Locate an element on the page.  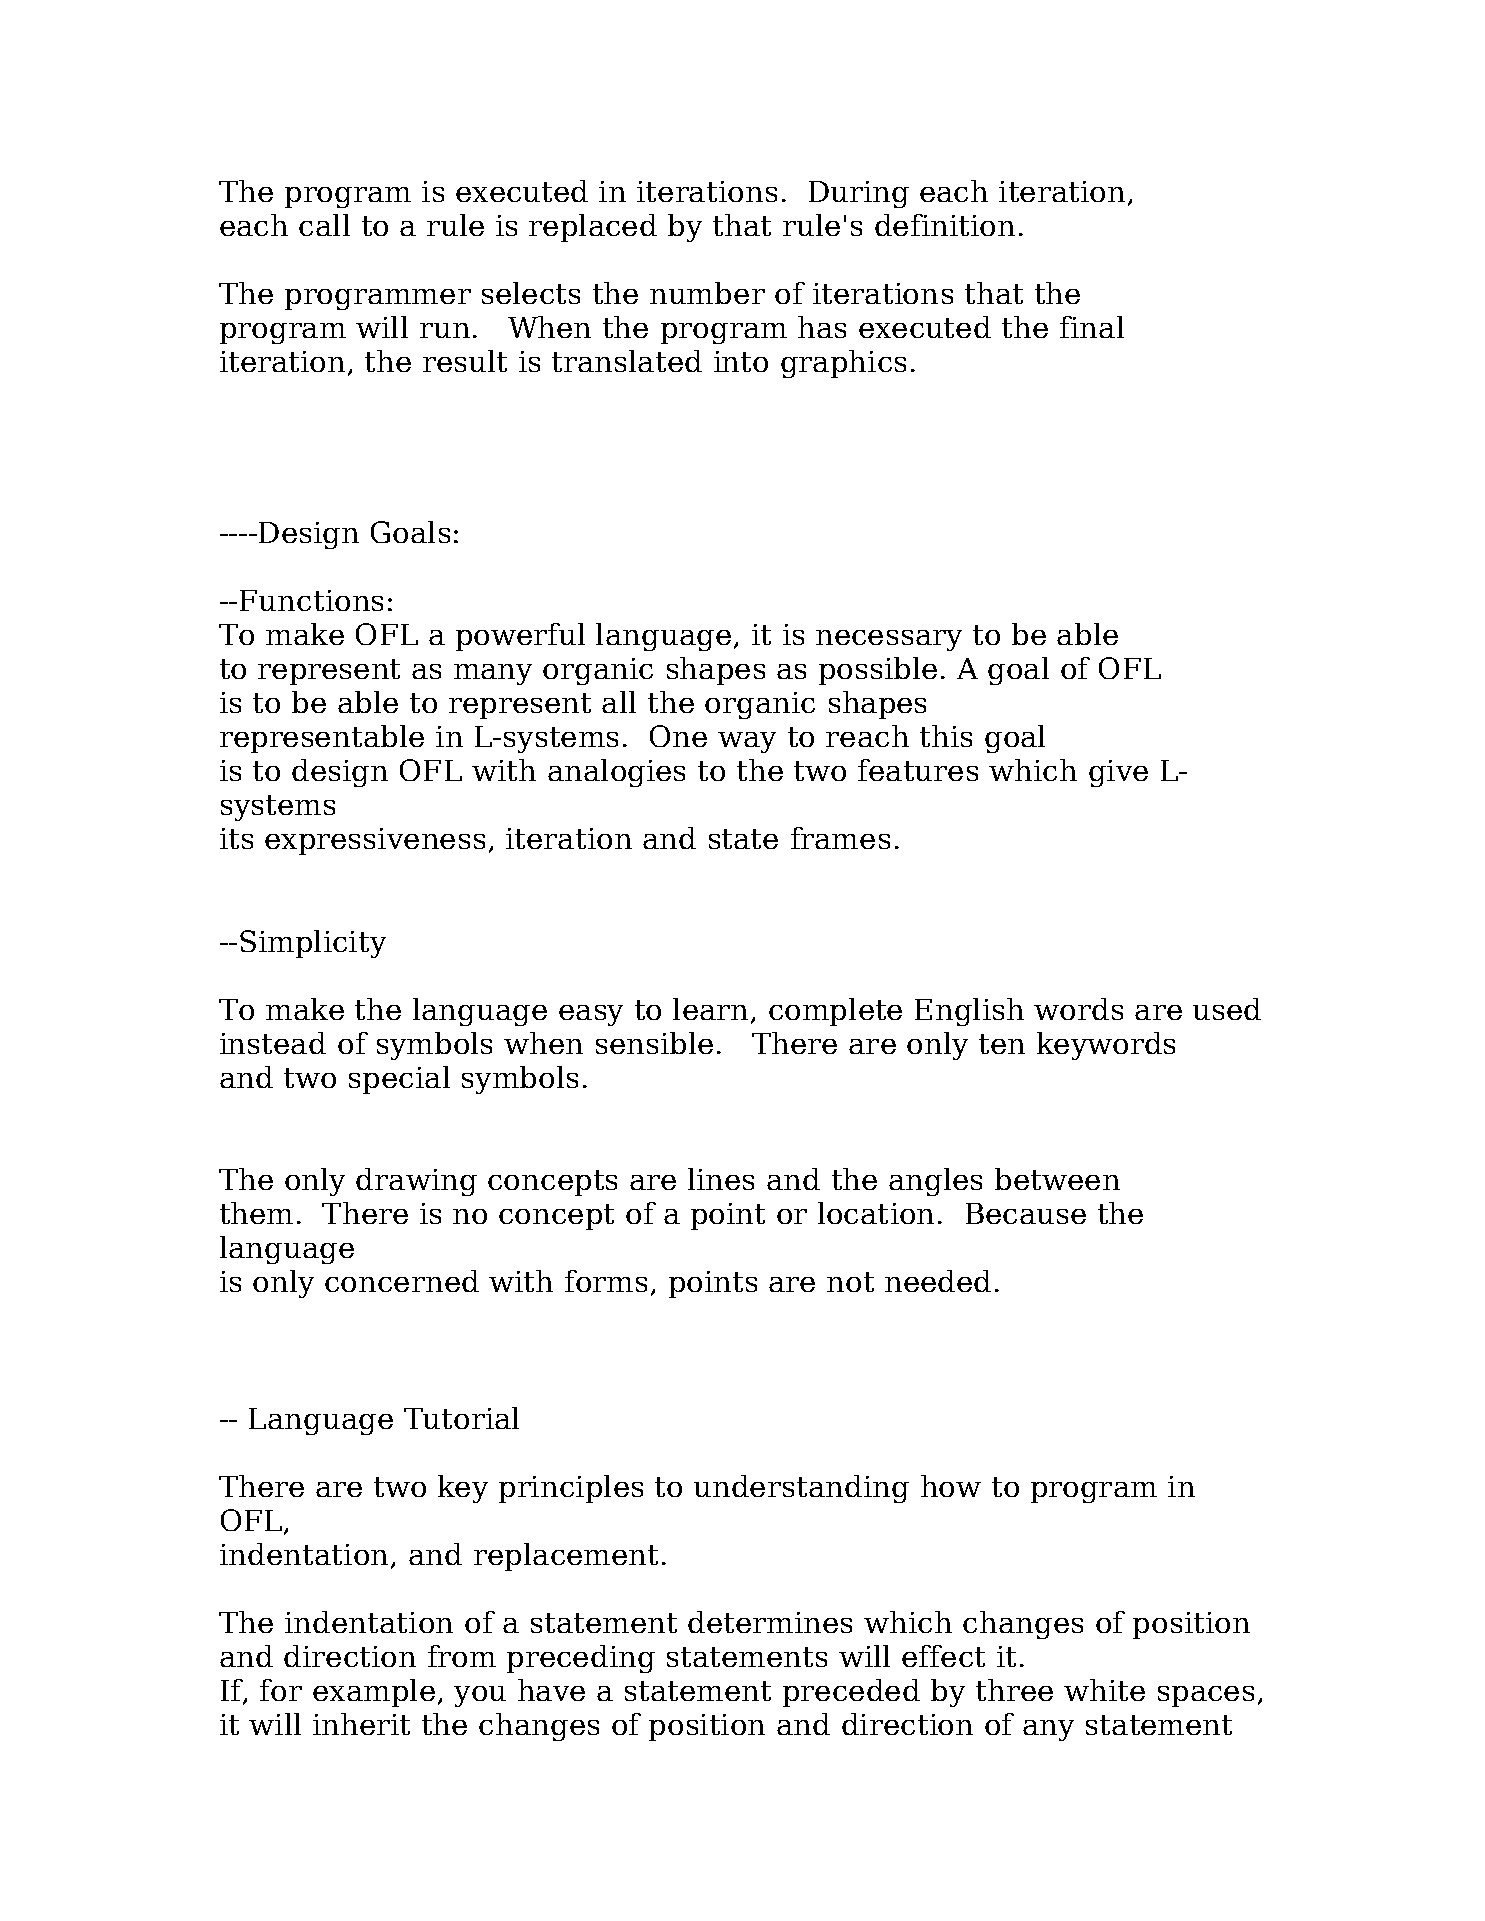
between is located at coordinates (1057, 1179).
